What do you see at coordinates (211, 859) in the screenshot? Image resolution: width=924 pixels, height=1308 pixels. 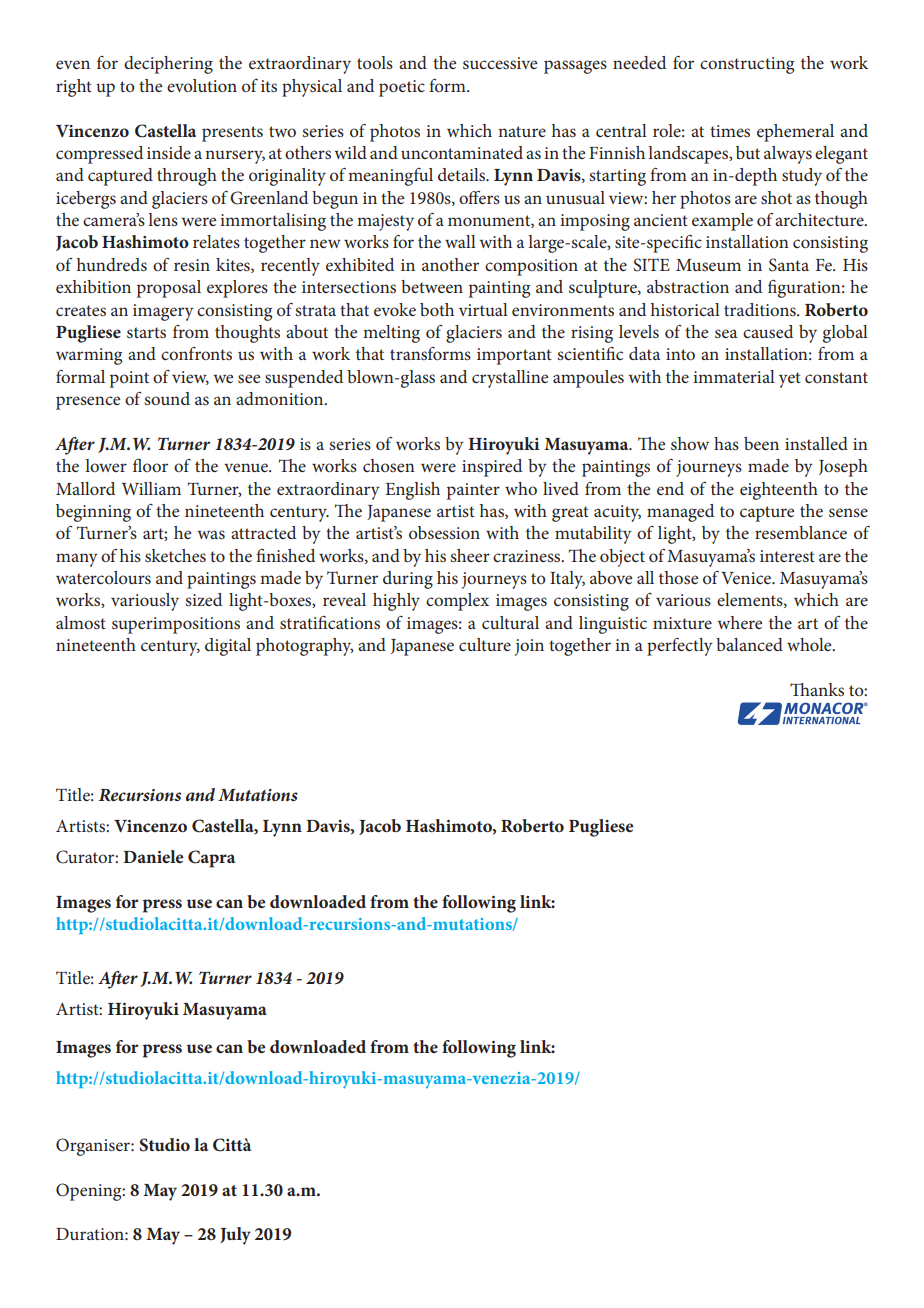 I see `Capra` at bounding box center [211, 859].
